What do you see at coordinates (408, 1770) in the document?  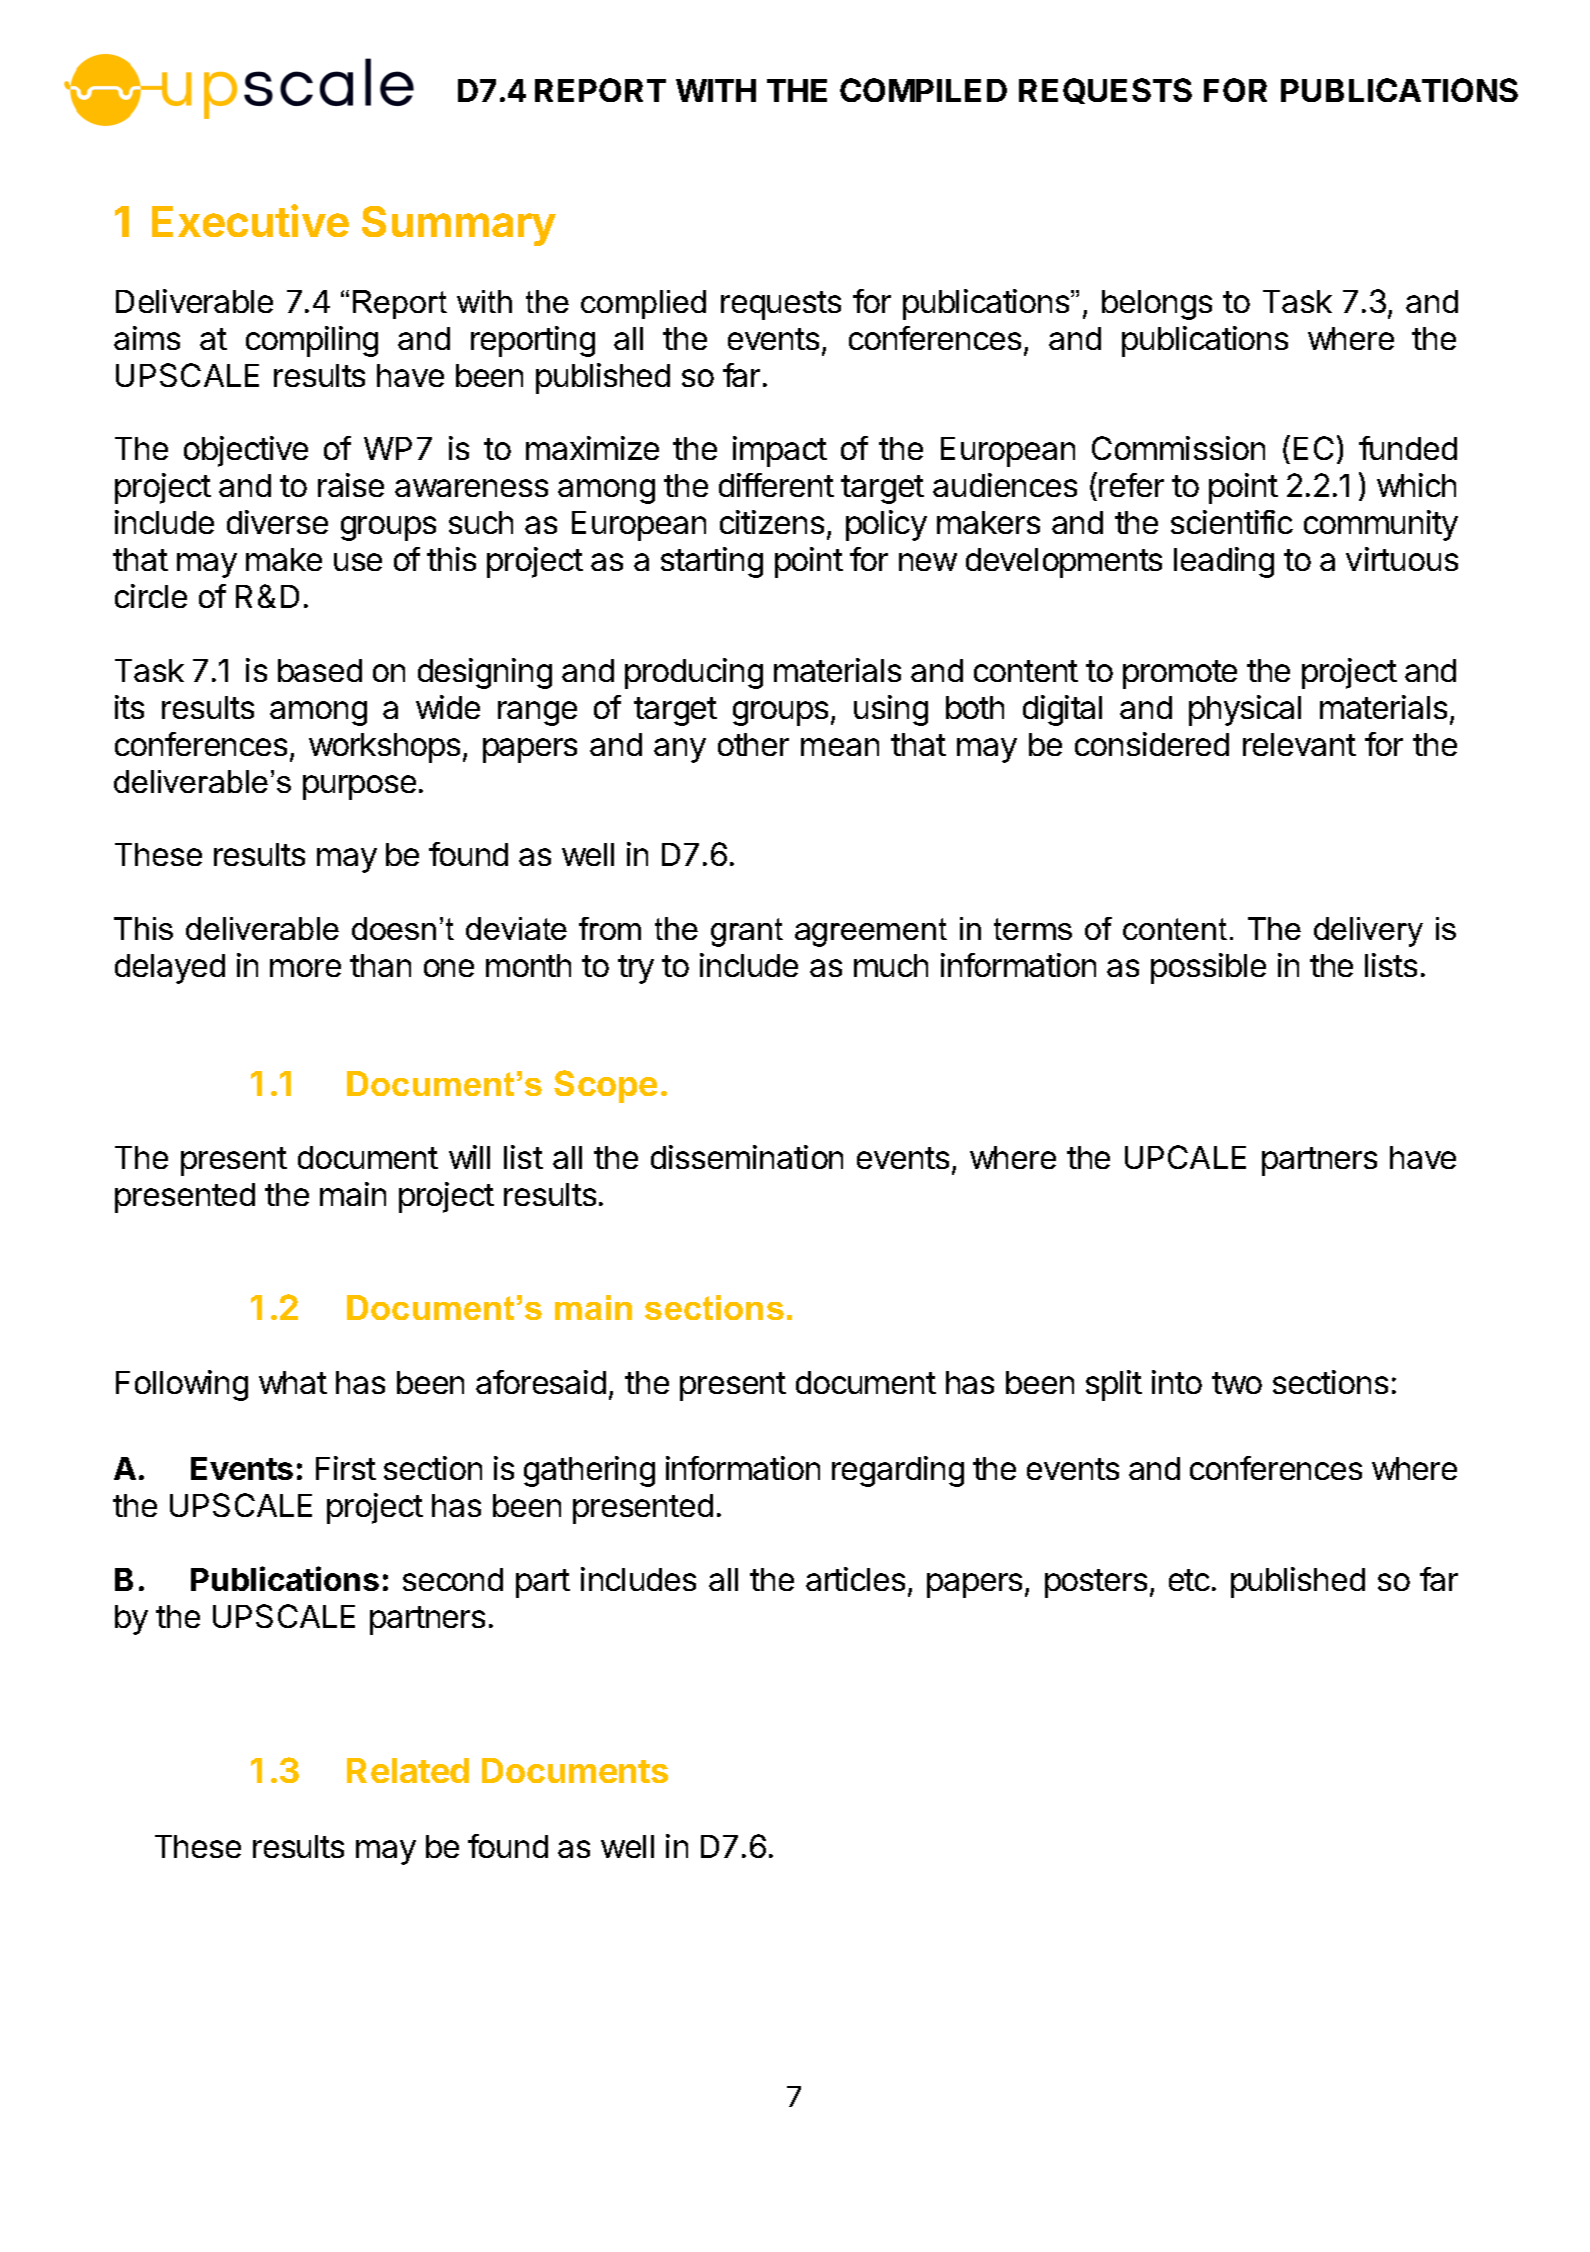 I see `Related` at bounding box center [408, 1770].
